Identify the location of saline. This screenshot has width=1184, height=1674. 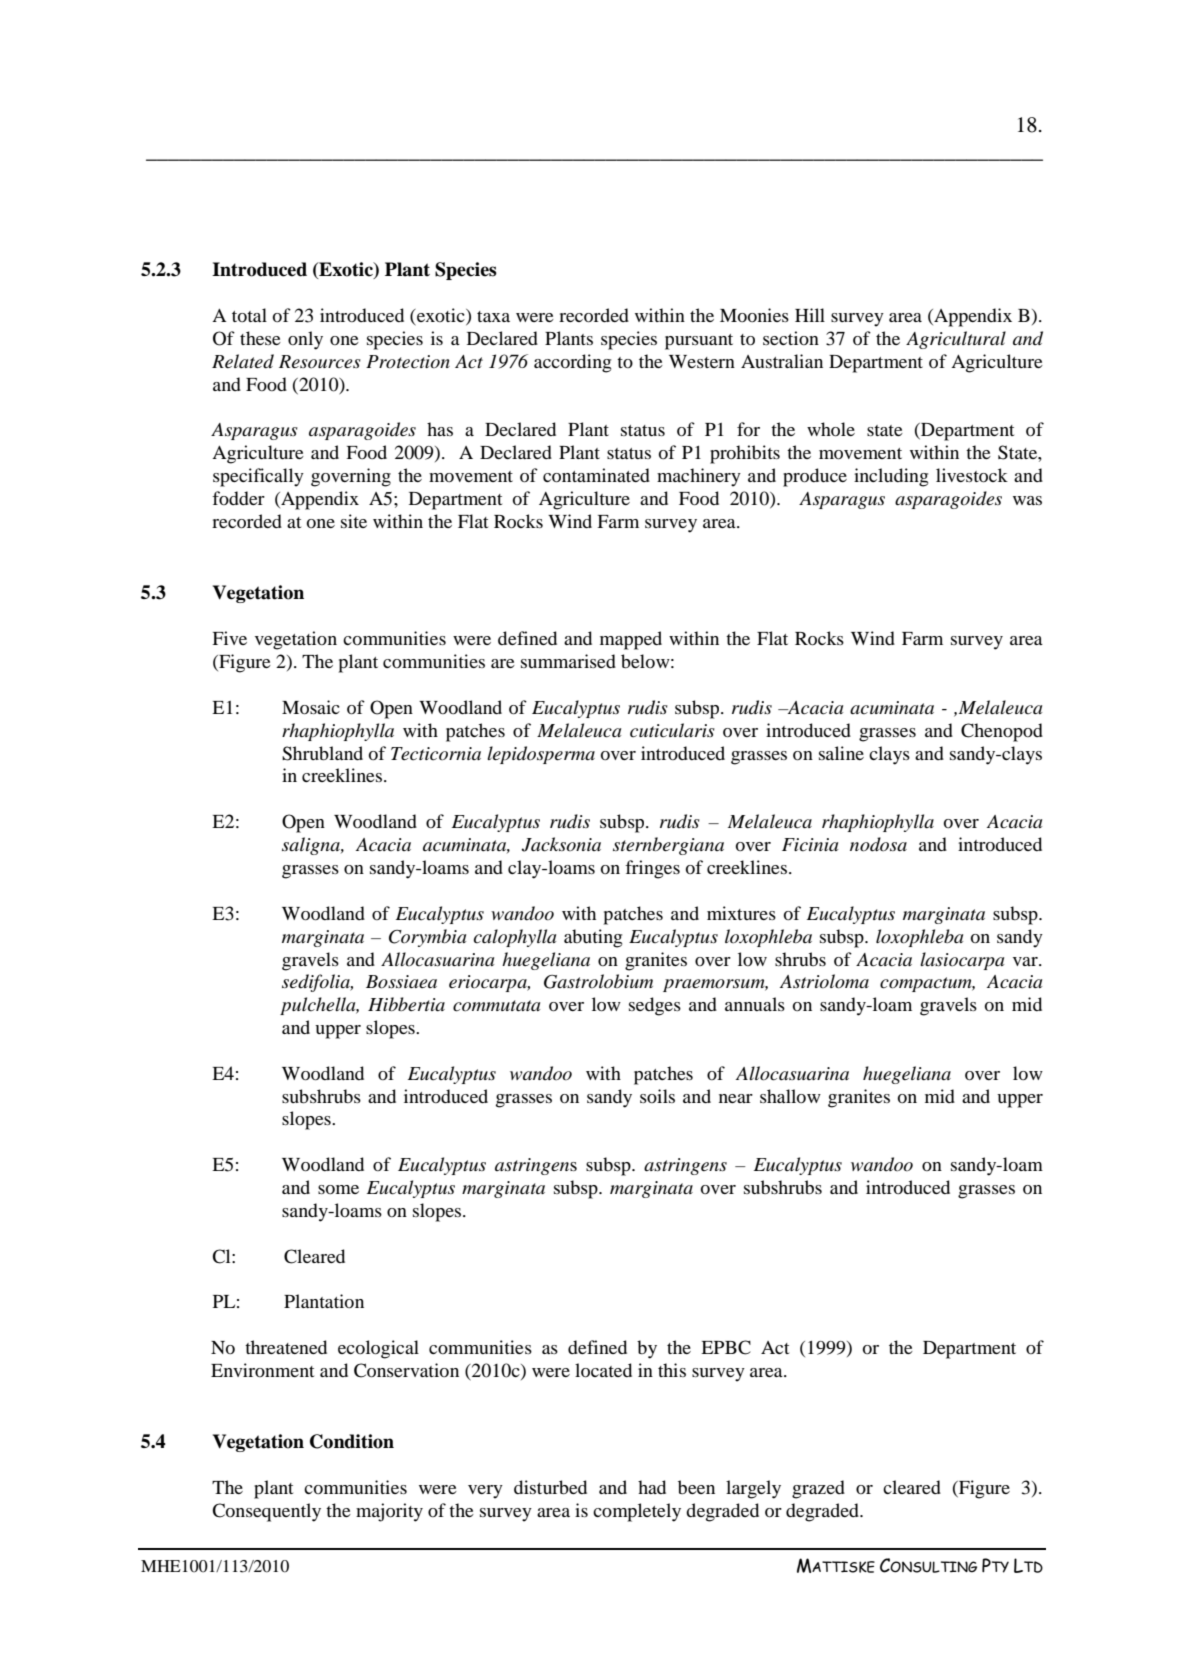
(841, 753).
